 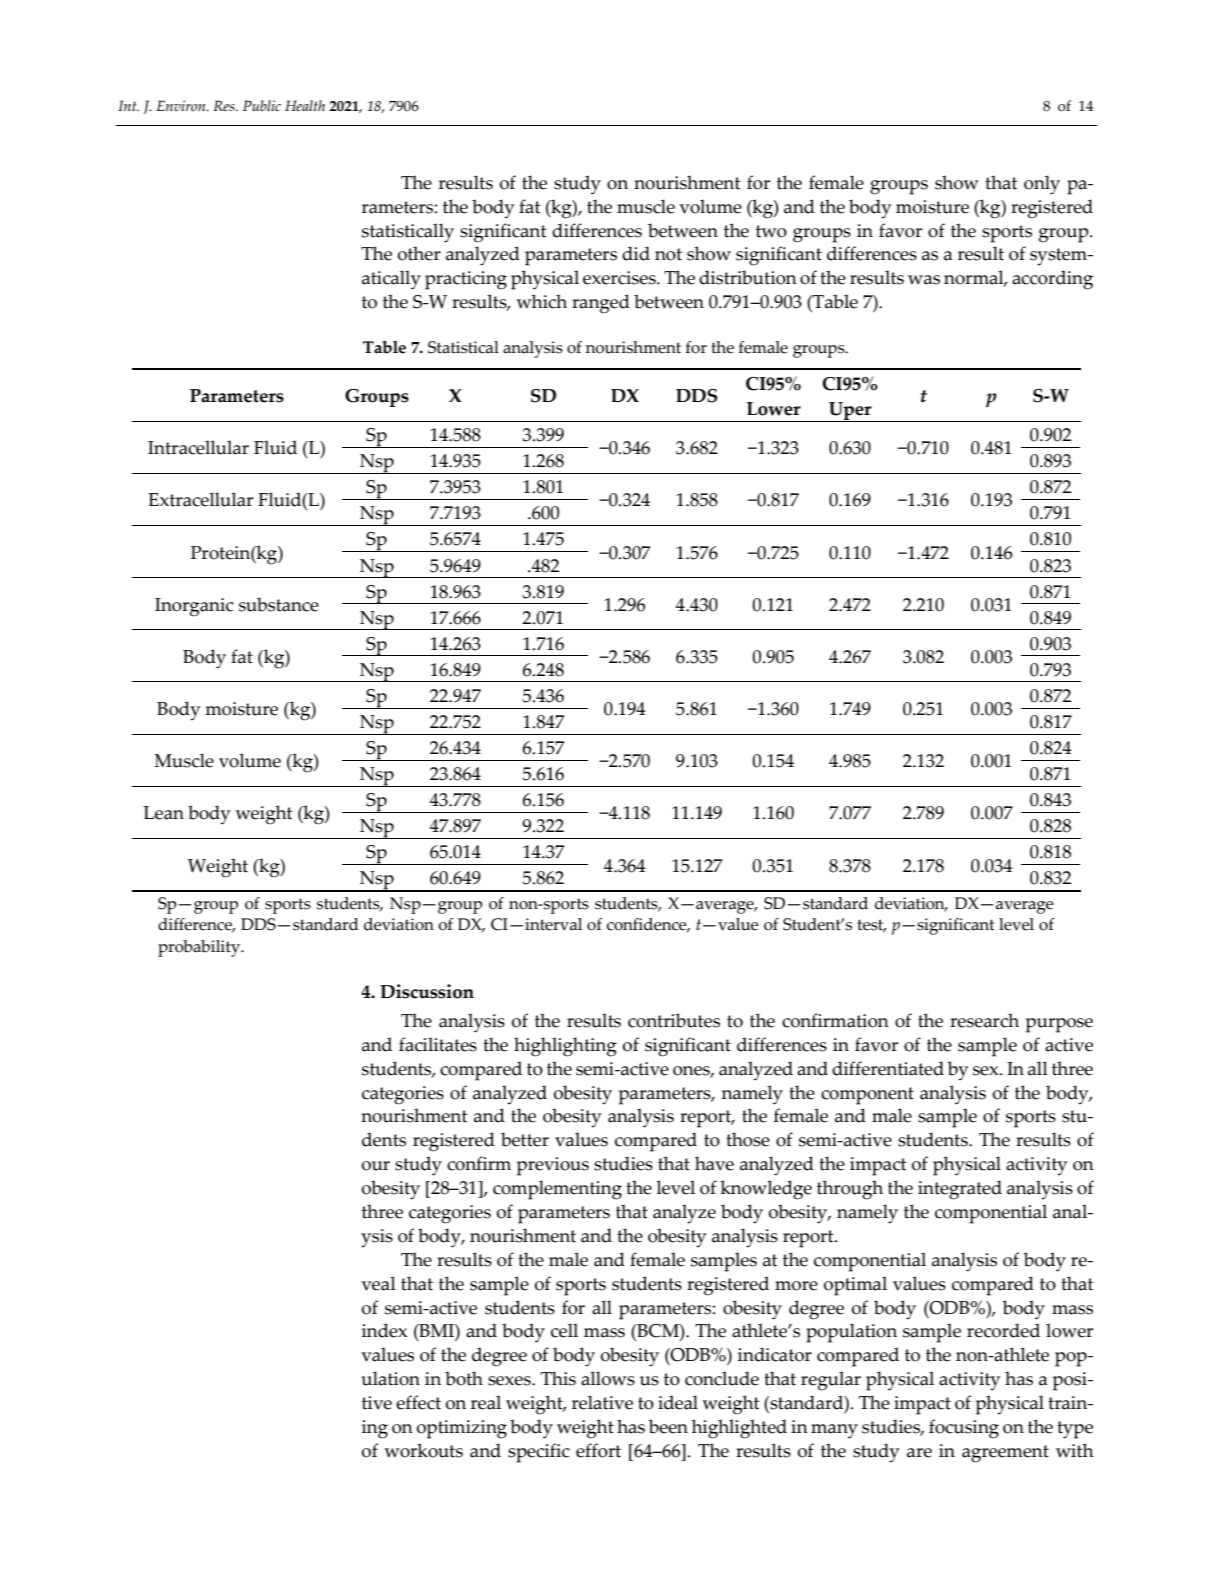 What do you see at coordinates (418, 1402) in the screenshot?
I see `effect` at bounding box center [418, 1402].
